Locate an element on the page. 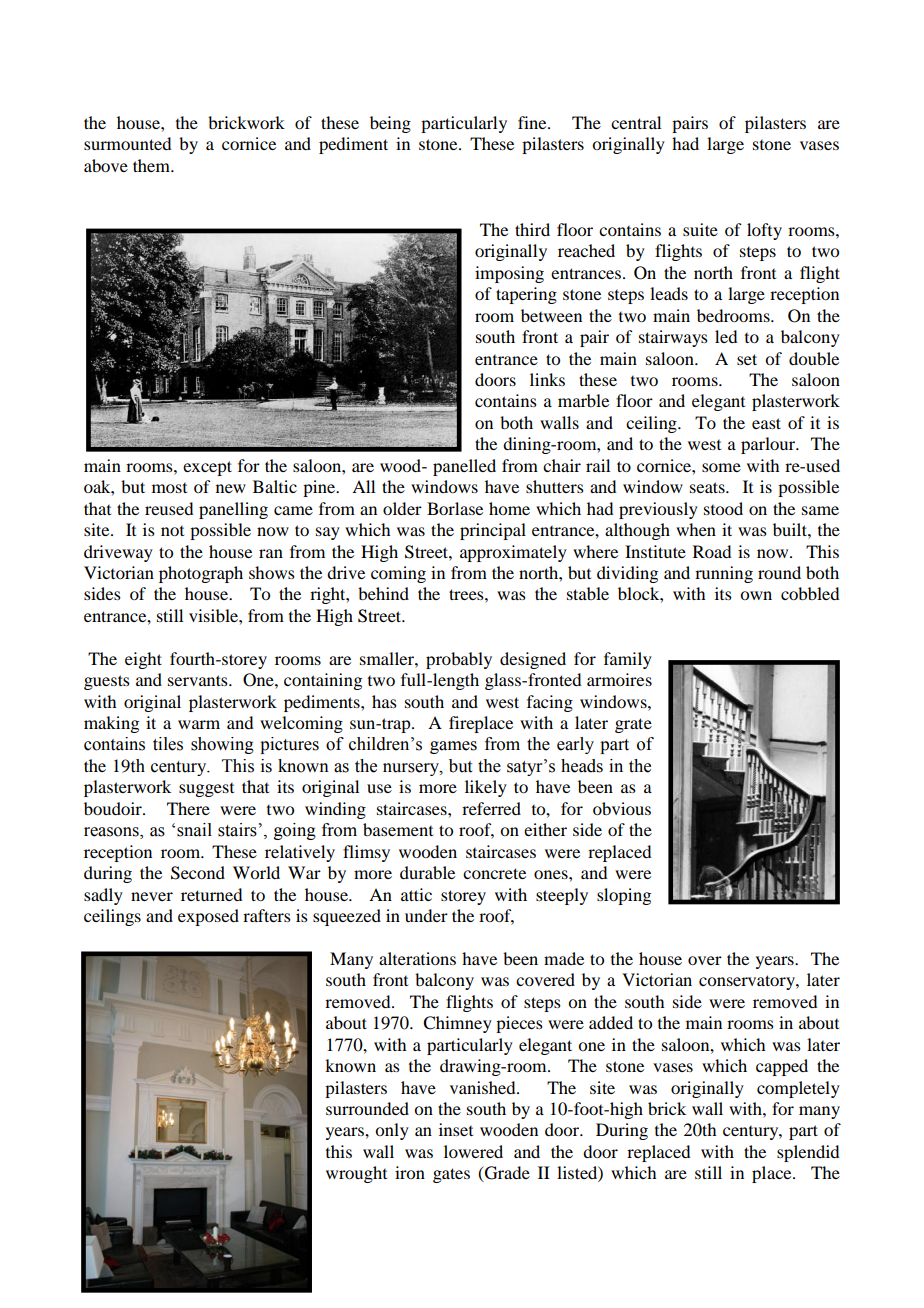 The height and width of the image is (1308, 924). links is located at coordinates (547, 379).
